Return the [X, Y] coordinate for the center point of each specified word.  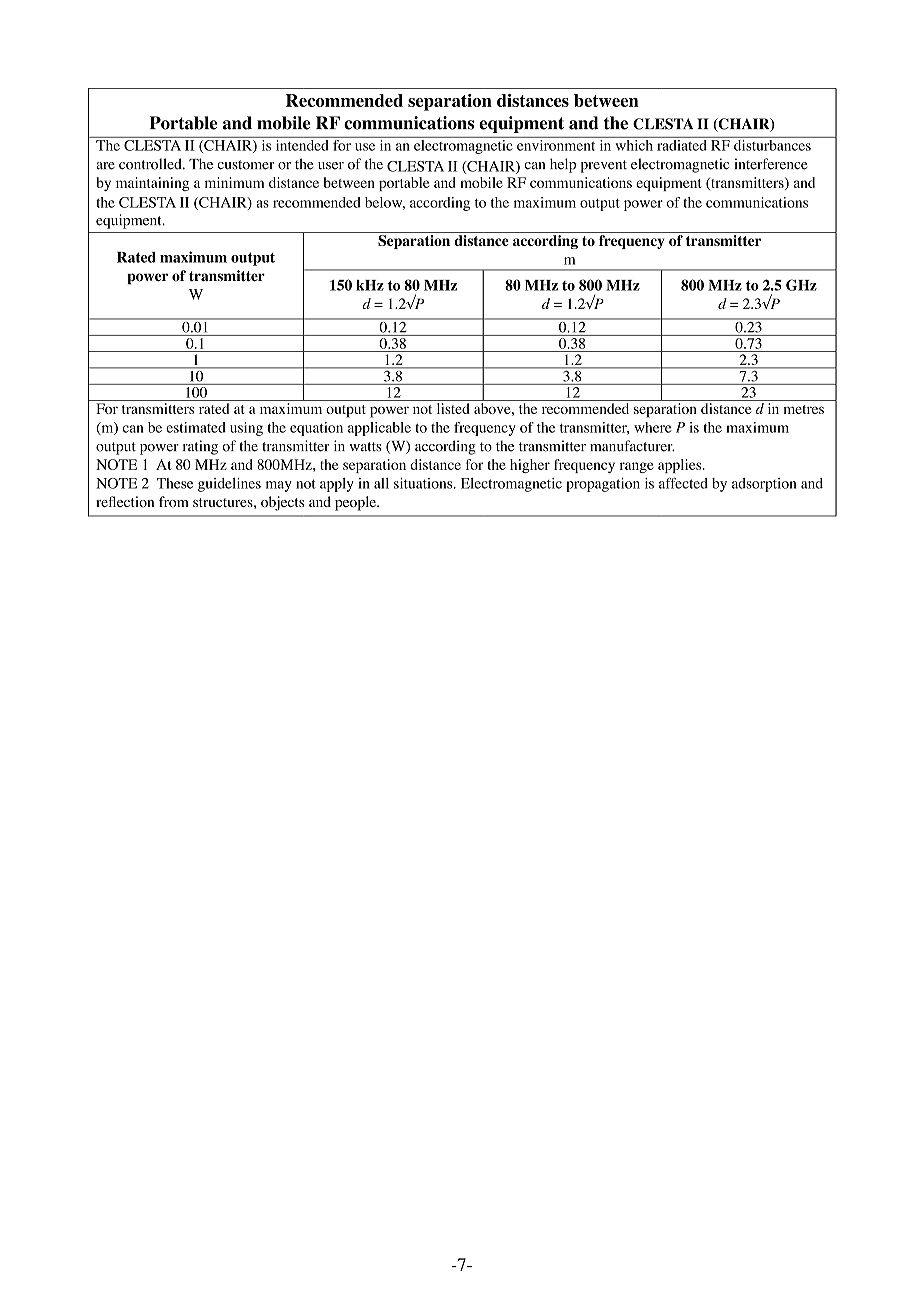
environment [556, 144]
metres [804, 409]
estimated [196, 427]
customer [246, 165]
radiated [682, 144]
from [174, 502]
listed [453, 408]
